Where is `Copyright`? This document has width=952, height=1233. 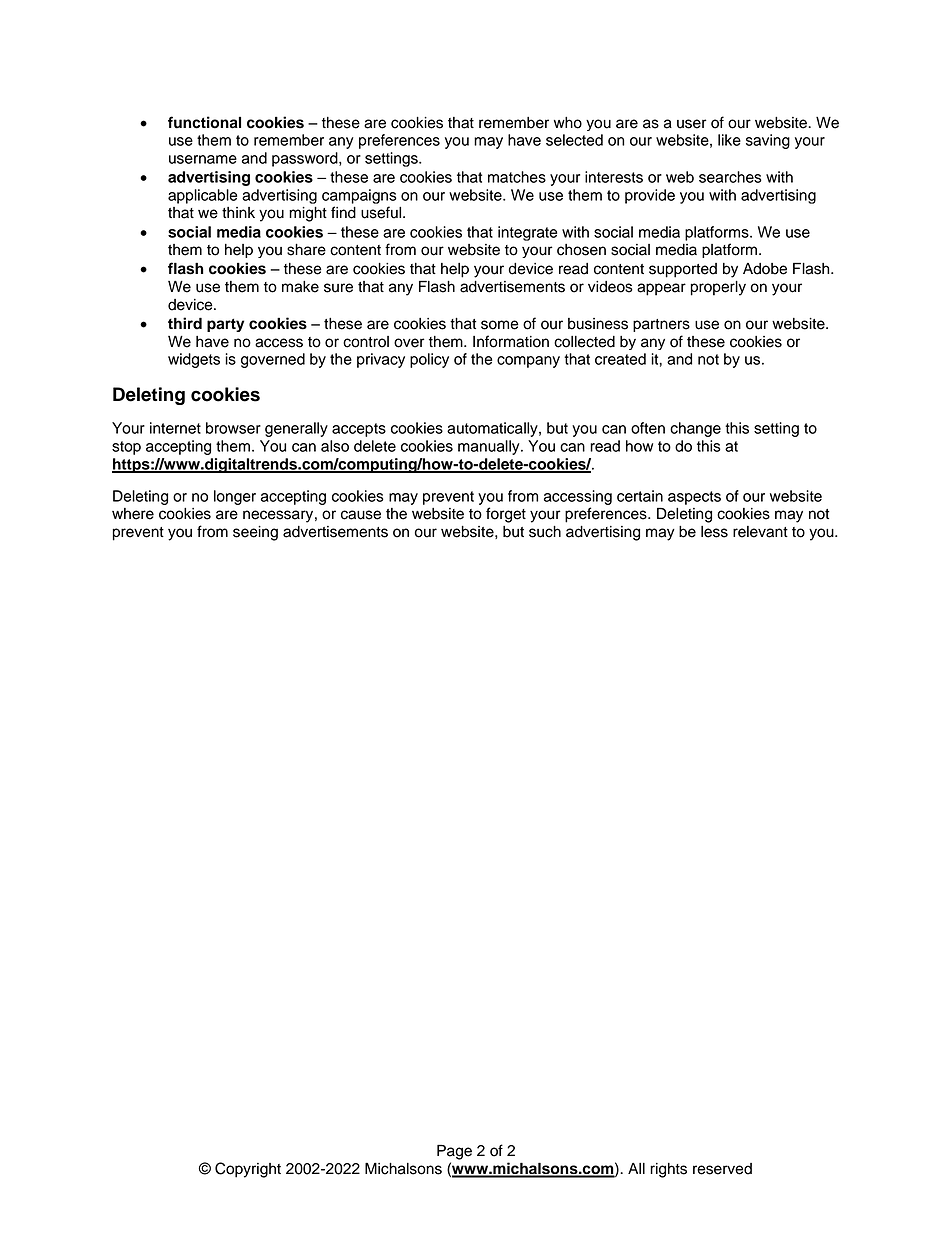 Copyright is located at coordinates (248, 1170).
